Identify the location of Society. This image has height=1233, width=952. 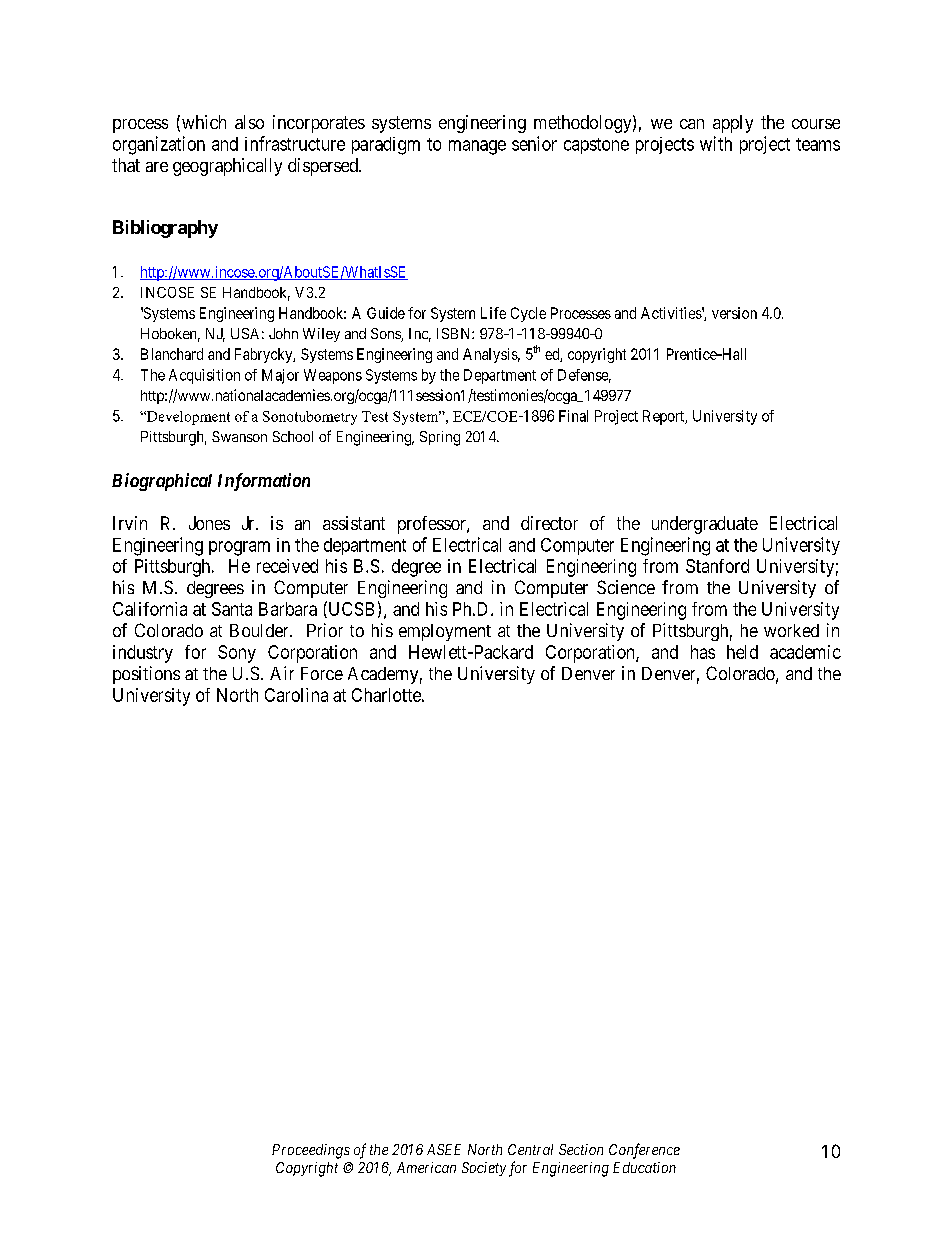
(484, 1169).
